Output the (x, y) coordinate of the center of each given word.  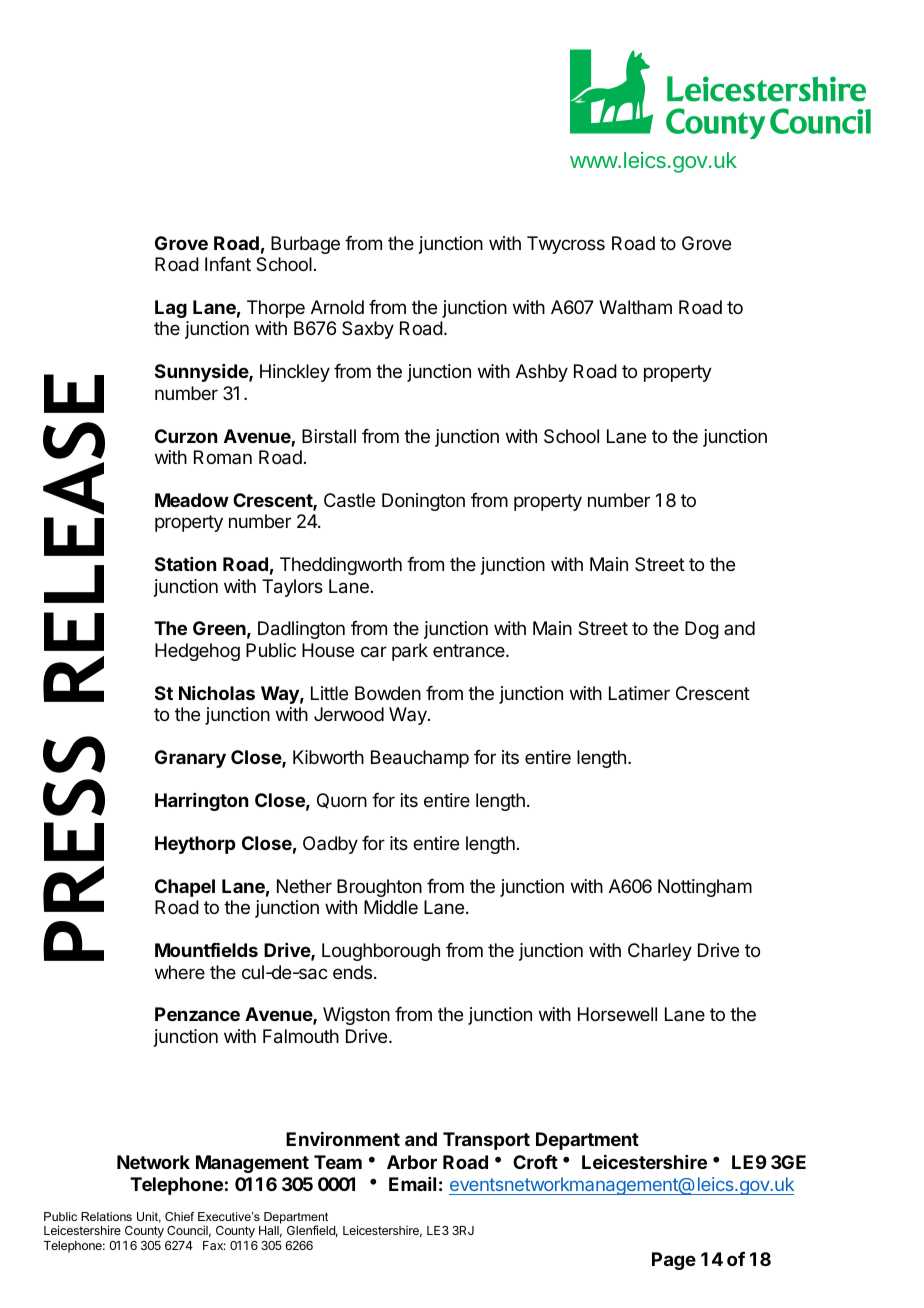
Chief (179, 1216)
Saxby (368, 330)
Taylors (292, 588)
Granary (190, 759)
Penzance (197, 1014)
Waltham (635, 307)
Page (674, 1261)
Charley (660, 952)
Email (412, 1184)
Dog (702, 630)
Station (185, 564)
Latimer (639, 693)
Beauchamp (420, 759)
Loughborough (381, 952)
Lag (171, 309)
